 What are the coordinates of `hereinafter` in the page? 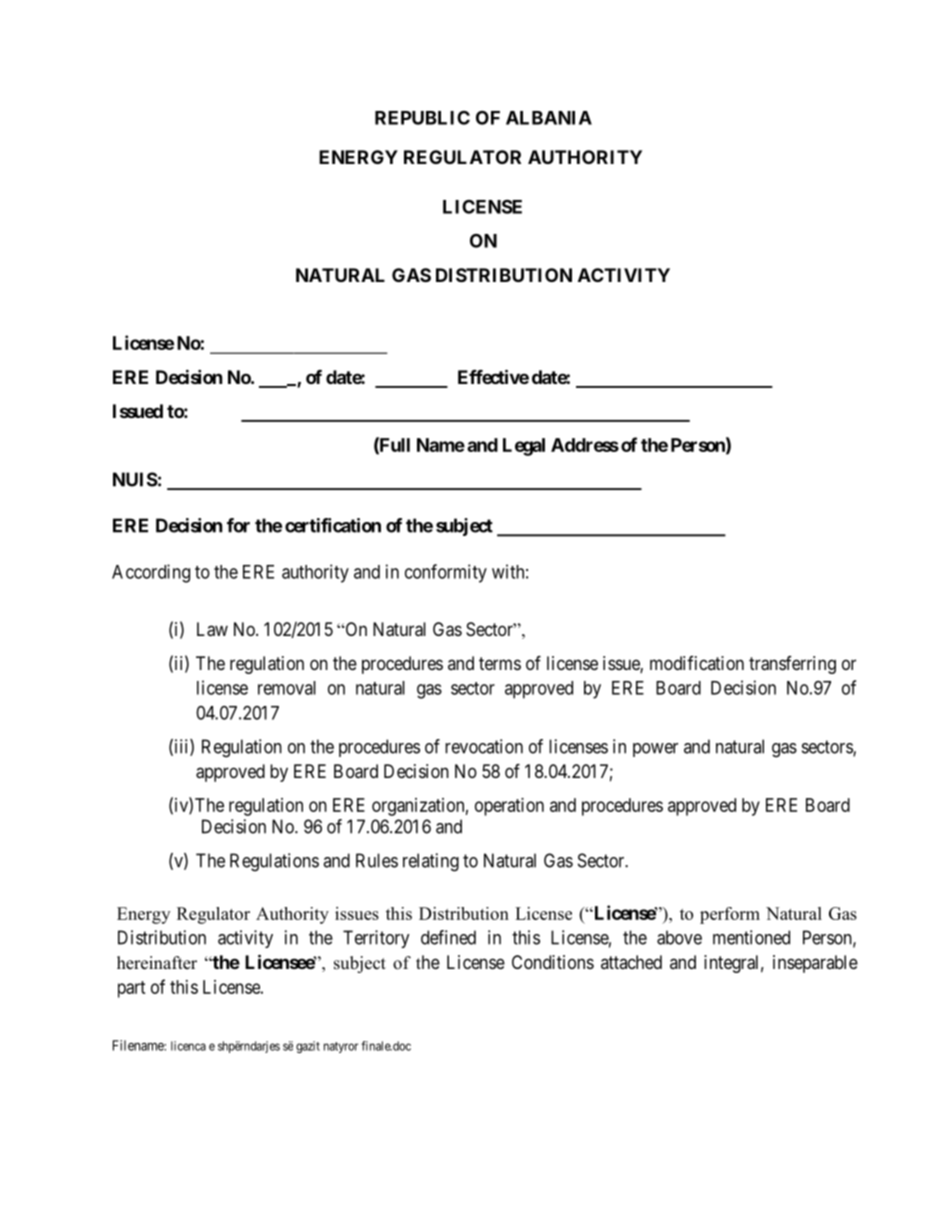 It's located at (157, 963).
